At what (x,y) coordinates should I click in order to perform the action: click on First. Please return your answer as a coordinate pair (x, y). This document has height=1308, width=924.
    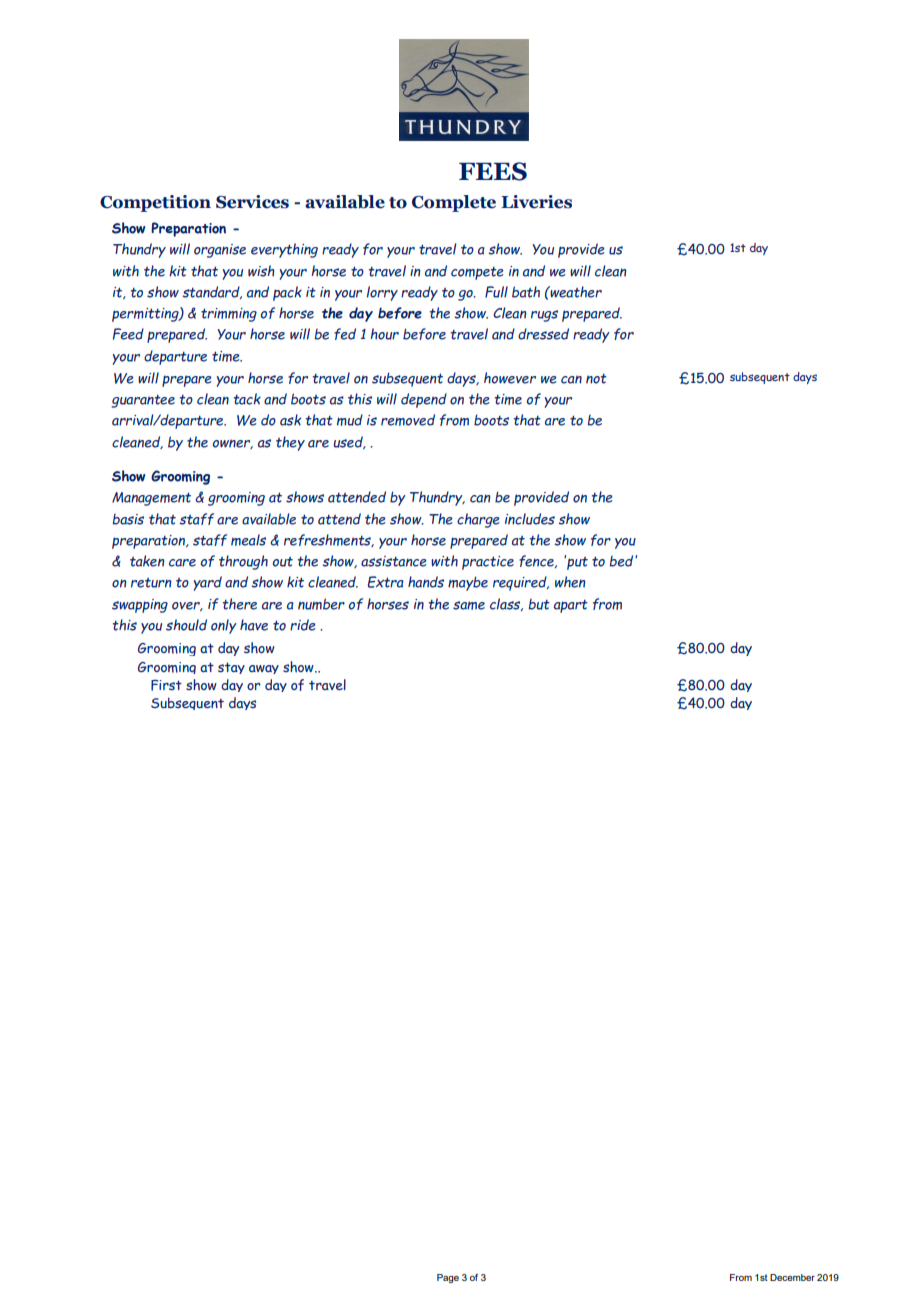
    Looking at the image, I should click on (166, 685).
